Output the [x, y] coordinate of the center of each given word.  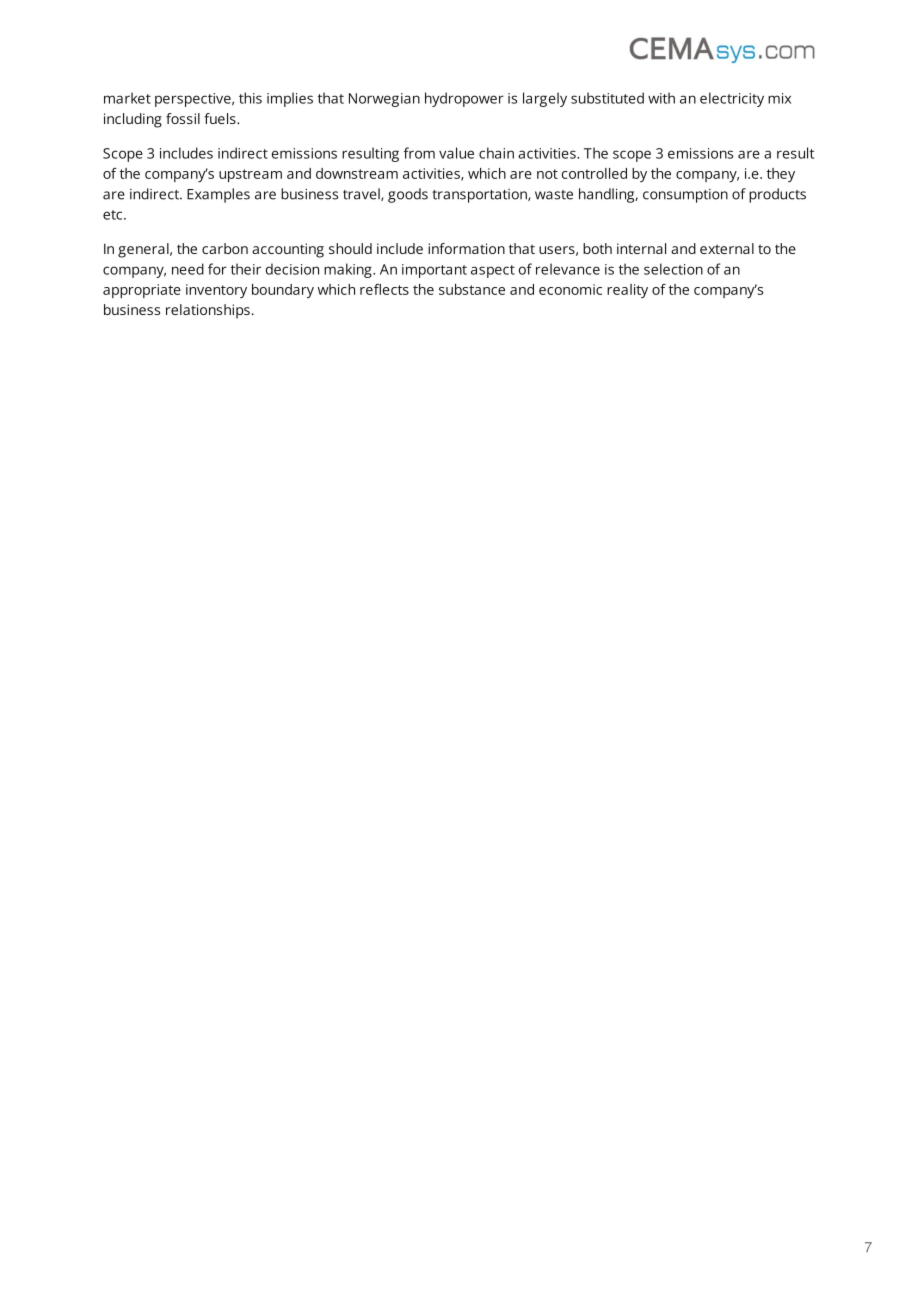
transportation [480, 196]
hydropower [464, 99]
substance [472, 289]
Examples [218, 195]
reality [627, 291]
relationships [208, 311]
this [250, 98]
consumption [685, 196]
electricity [732, 99]
